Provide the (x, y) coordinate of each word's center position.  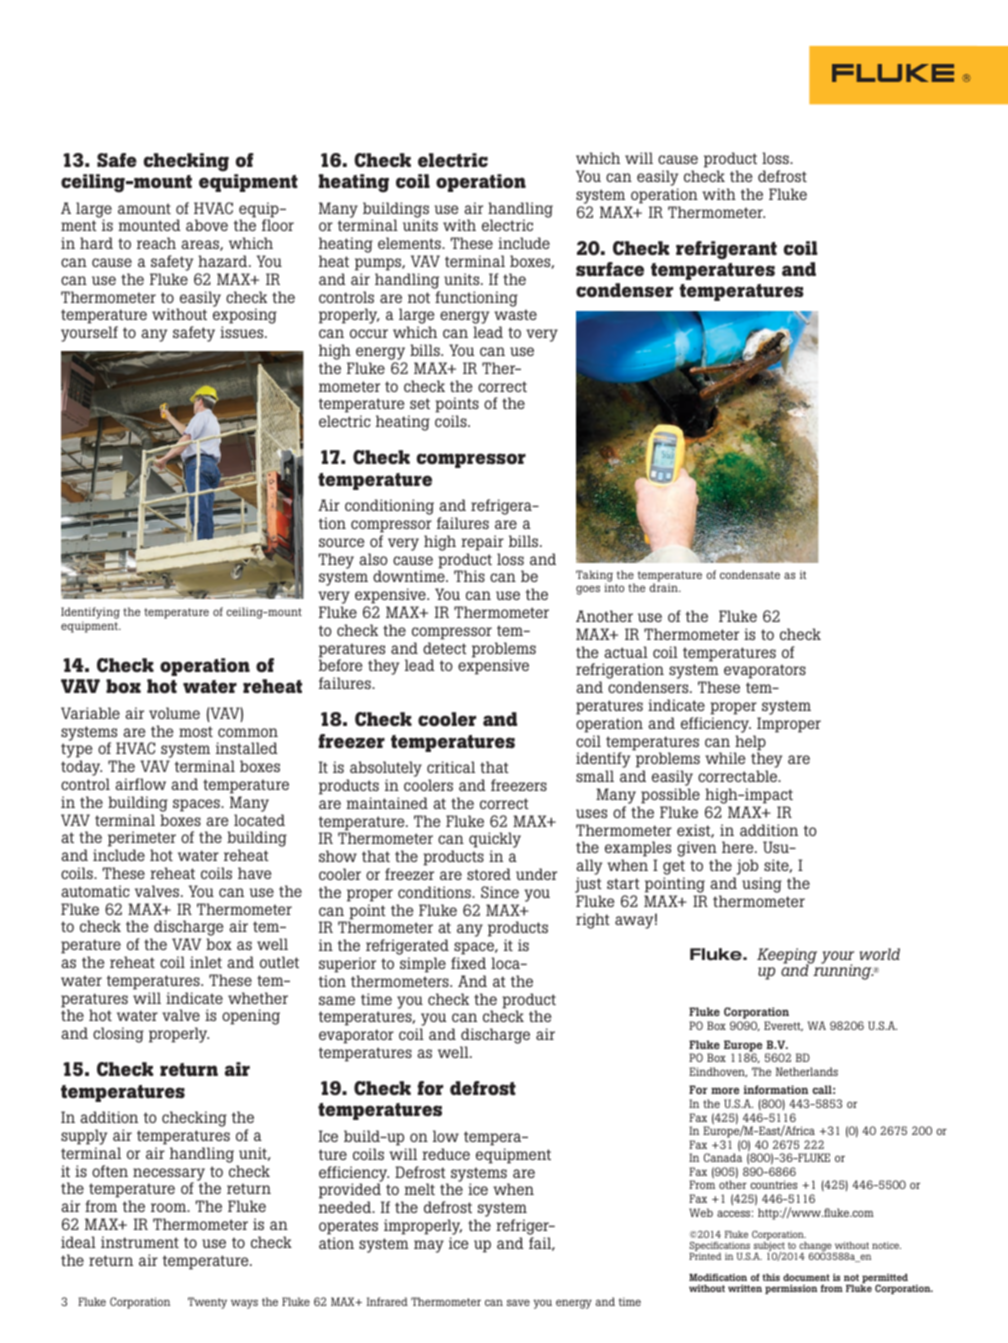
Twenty (207, 1303)
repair (482, 543)
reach (156, 243)
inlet (206, 962)
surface (610, 269)
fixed (468, 963)
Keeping (787, 957)
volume (174, 713)
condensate (750, 574)
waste (515, 314)
